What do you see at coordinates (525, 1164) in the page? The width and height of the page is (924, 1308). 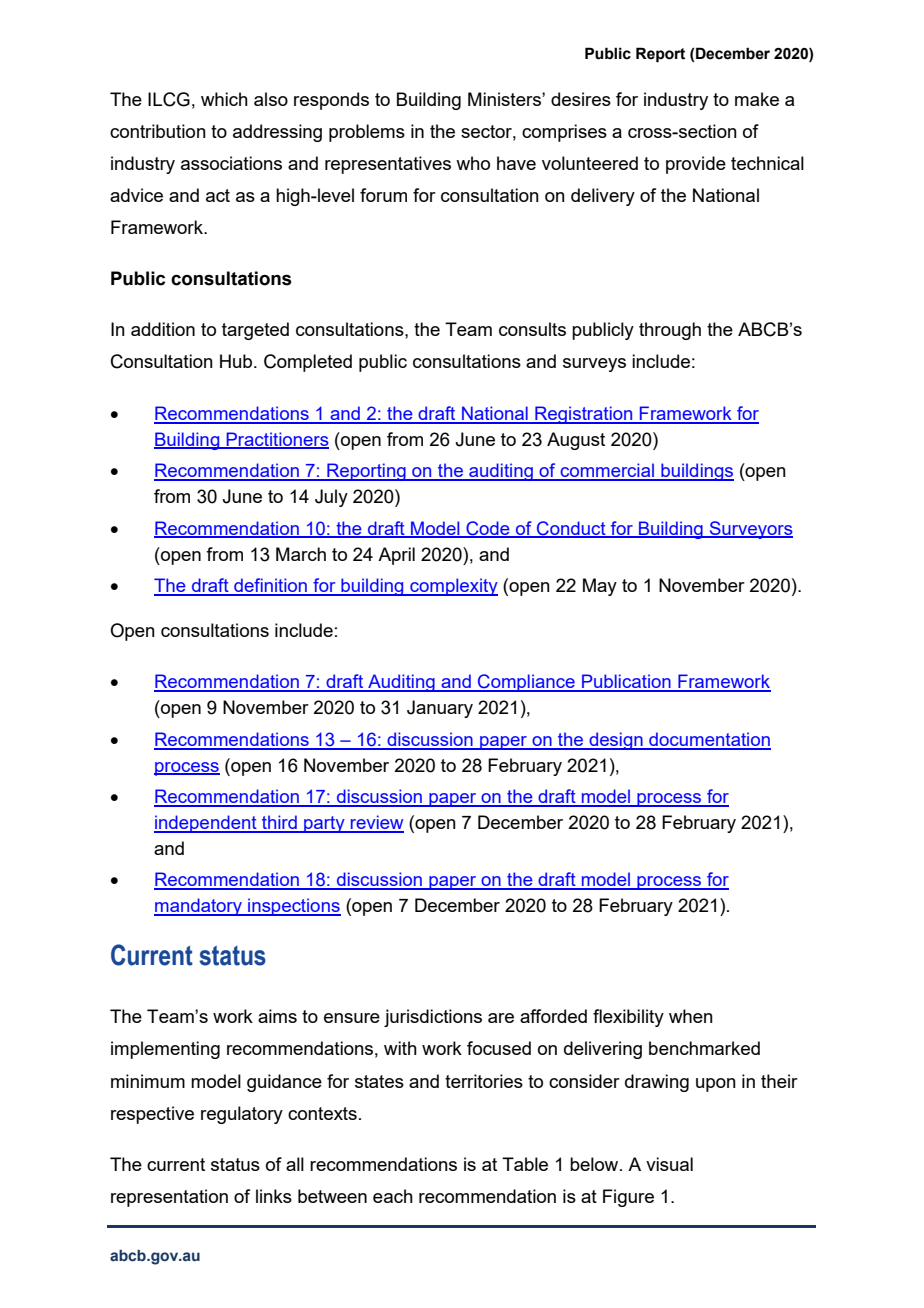 I see `Table` at bounding box center [525, 1164].
